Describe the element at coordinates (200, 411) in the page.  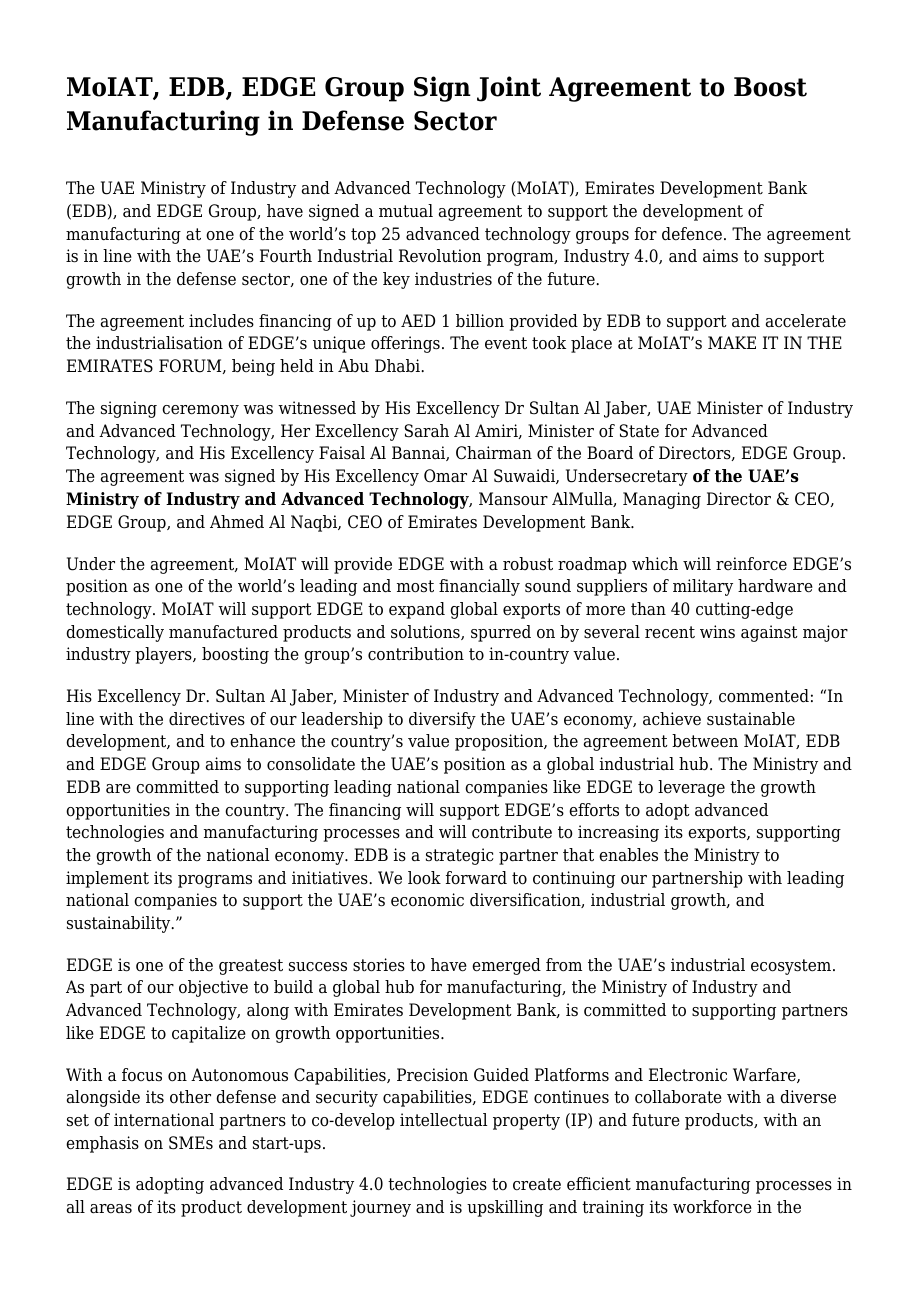
I see `ceremony` at that location.
